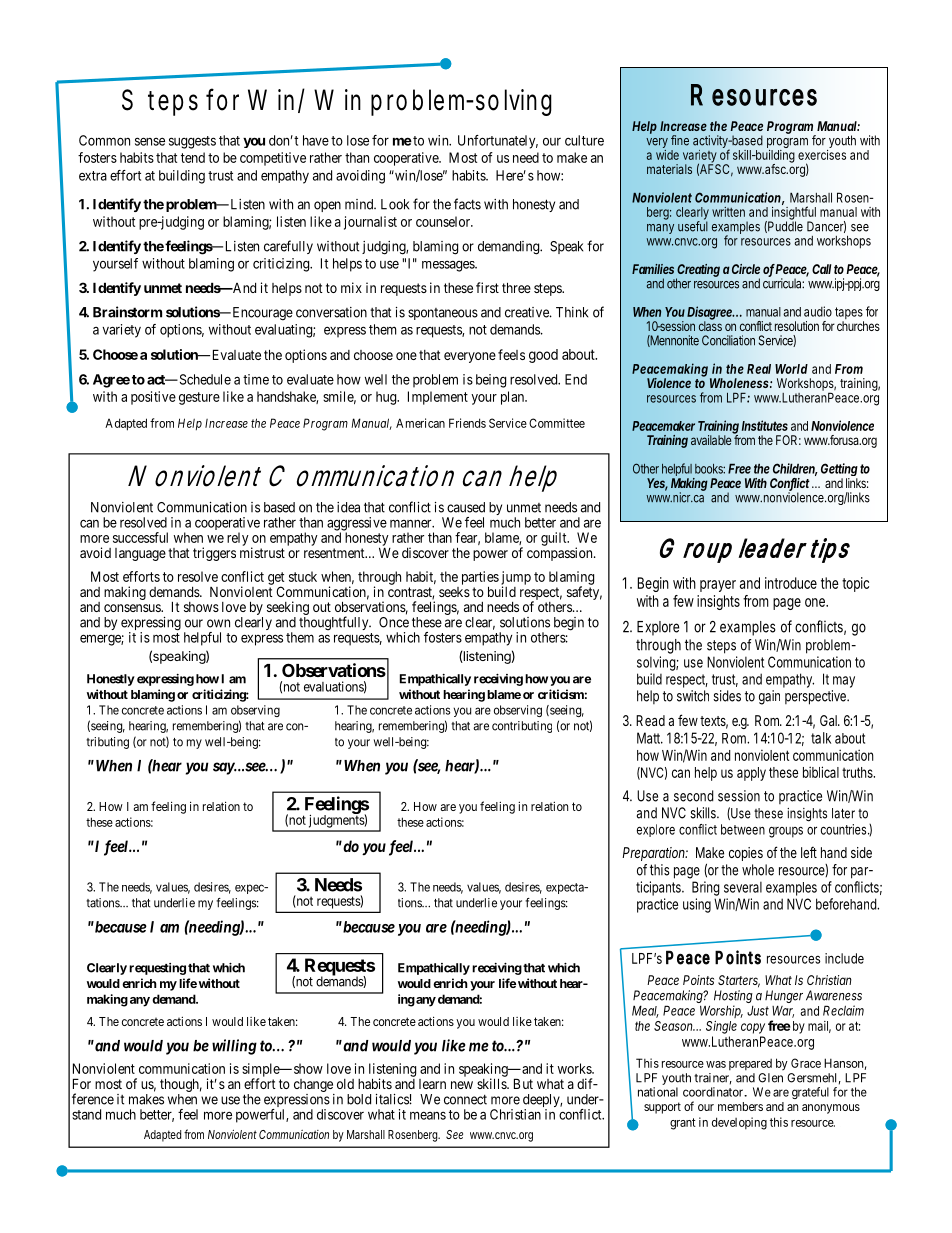  What do you see at coordinates (822, 155) in the document?
I see `exercises` at bounding box center [822, 155].
